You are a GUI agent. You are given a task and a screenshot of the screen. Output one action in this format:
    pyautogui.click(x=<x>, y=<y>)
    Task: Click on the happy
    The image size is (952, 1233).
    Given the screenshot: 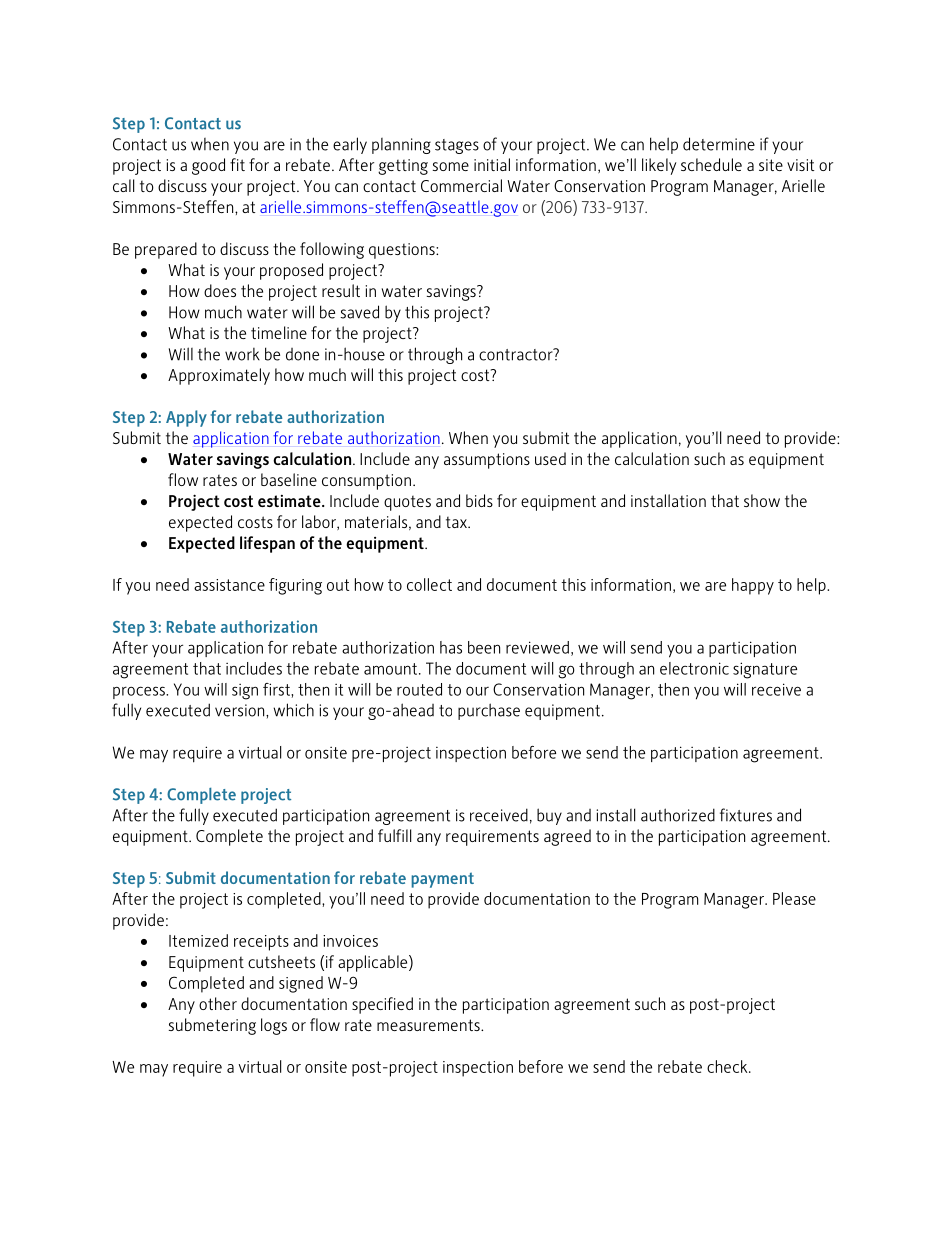 What is the action you would take?
    pyautogui.click(x=753, y=586)
